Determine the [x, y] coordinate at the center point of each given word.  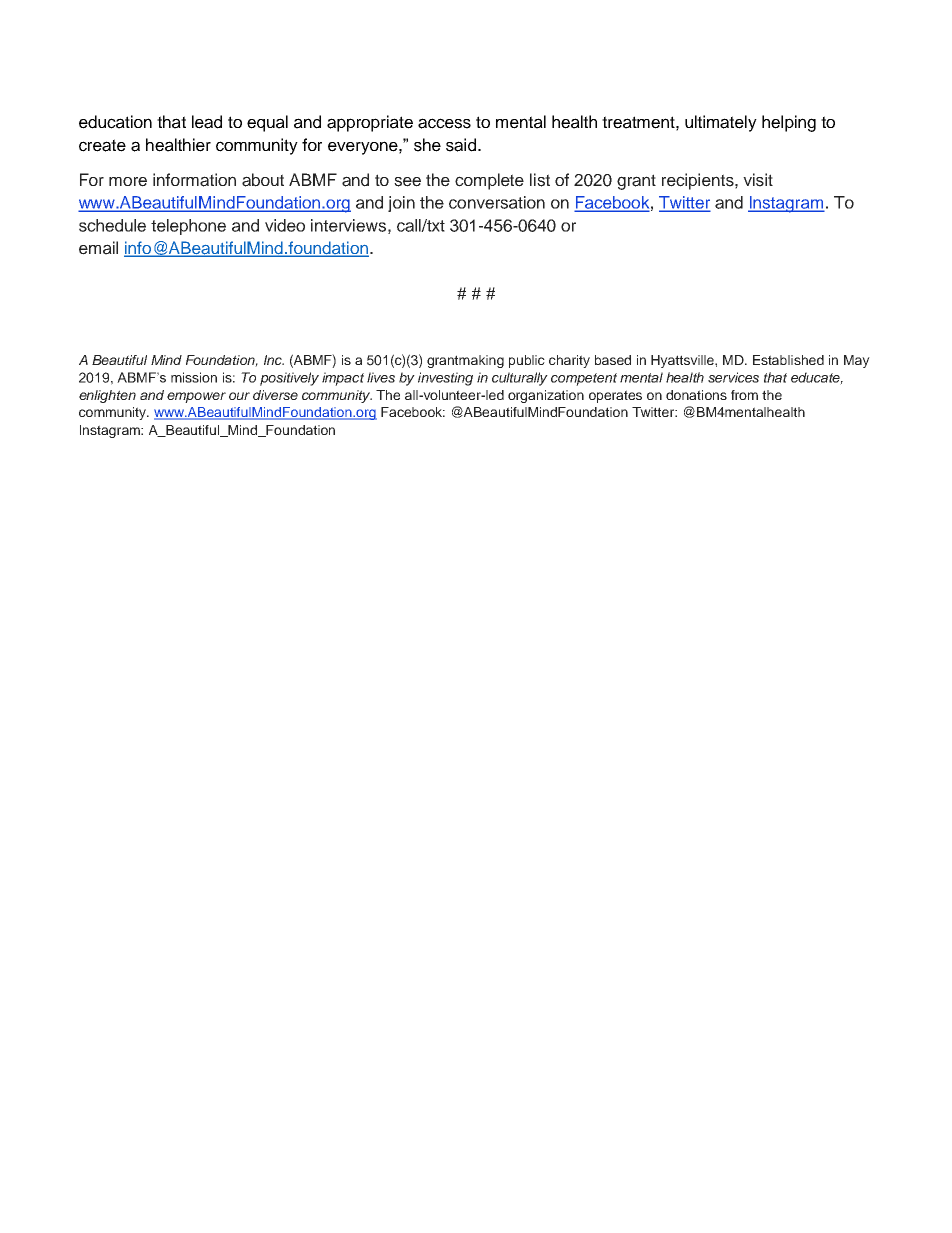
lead [207, 122]
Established [788, 360]
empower [196, 397]
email [98, 248]
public [527, 361]
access [444, 123]
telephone [188, 227]
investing [445, 379]
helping [789, 123]
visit [758, 180]
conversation [497, 202]
